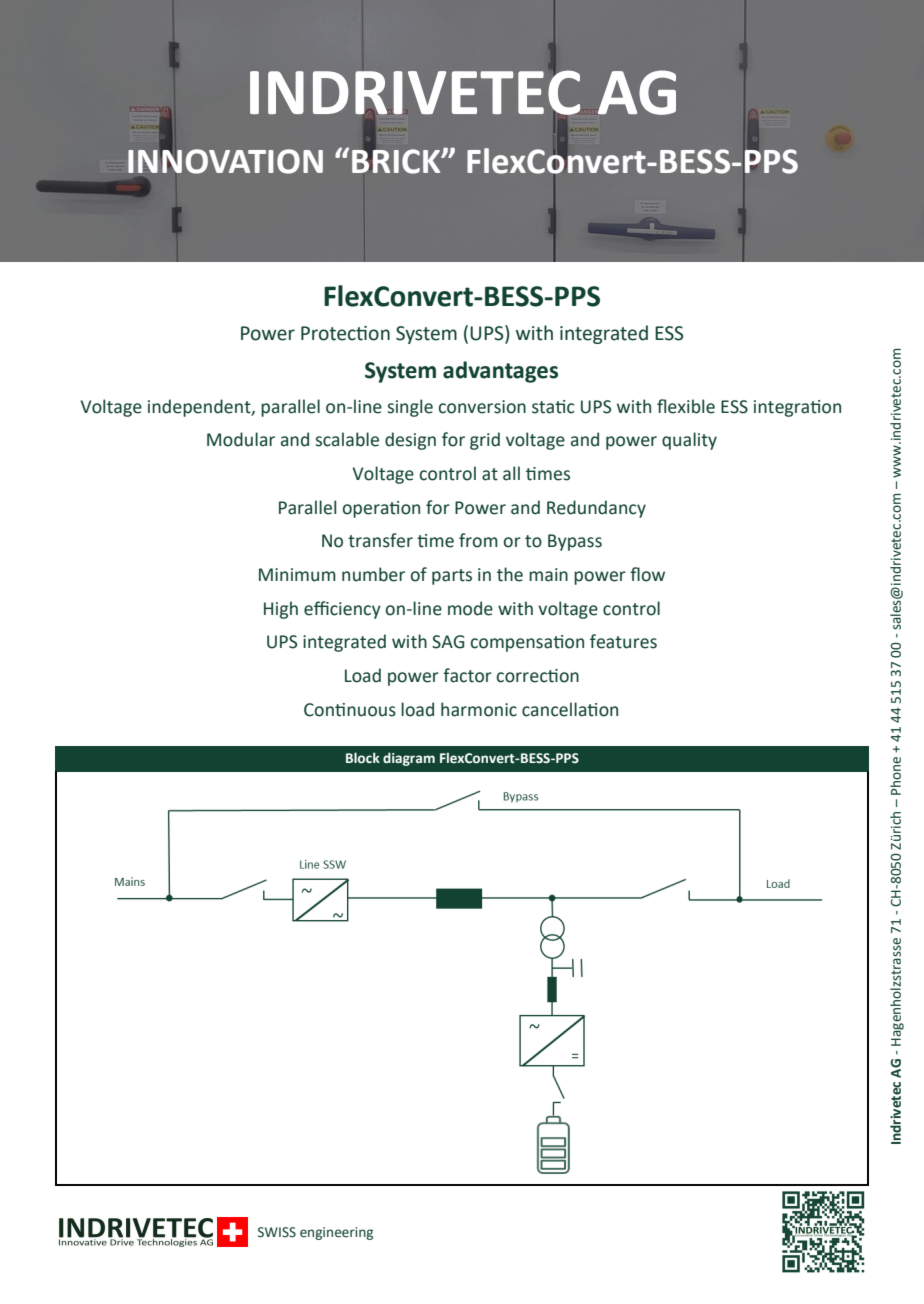 Image resolution: width=924 pixels, height=1304 pixels. I want to click on features, so click(623, 641).
